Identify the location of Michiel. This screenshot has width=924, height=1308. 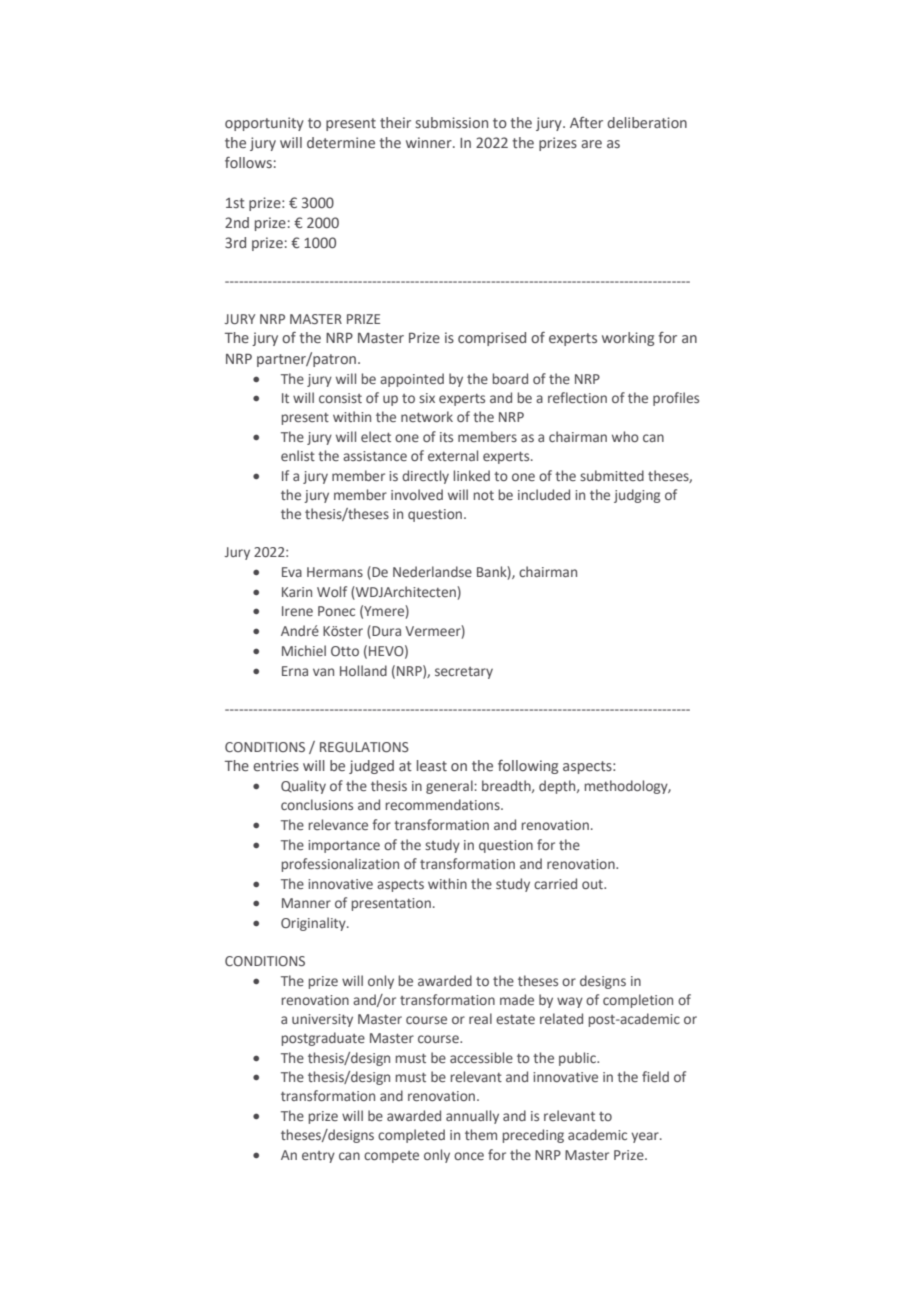
(304, 650).
